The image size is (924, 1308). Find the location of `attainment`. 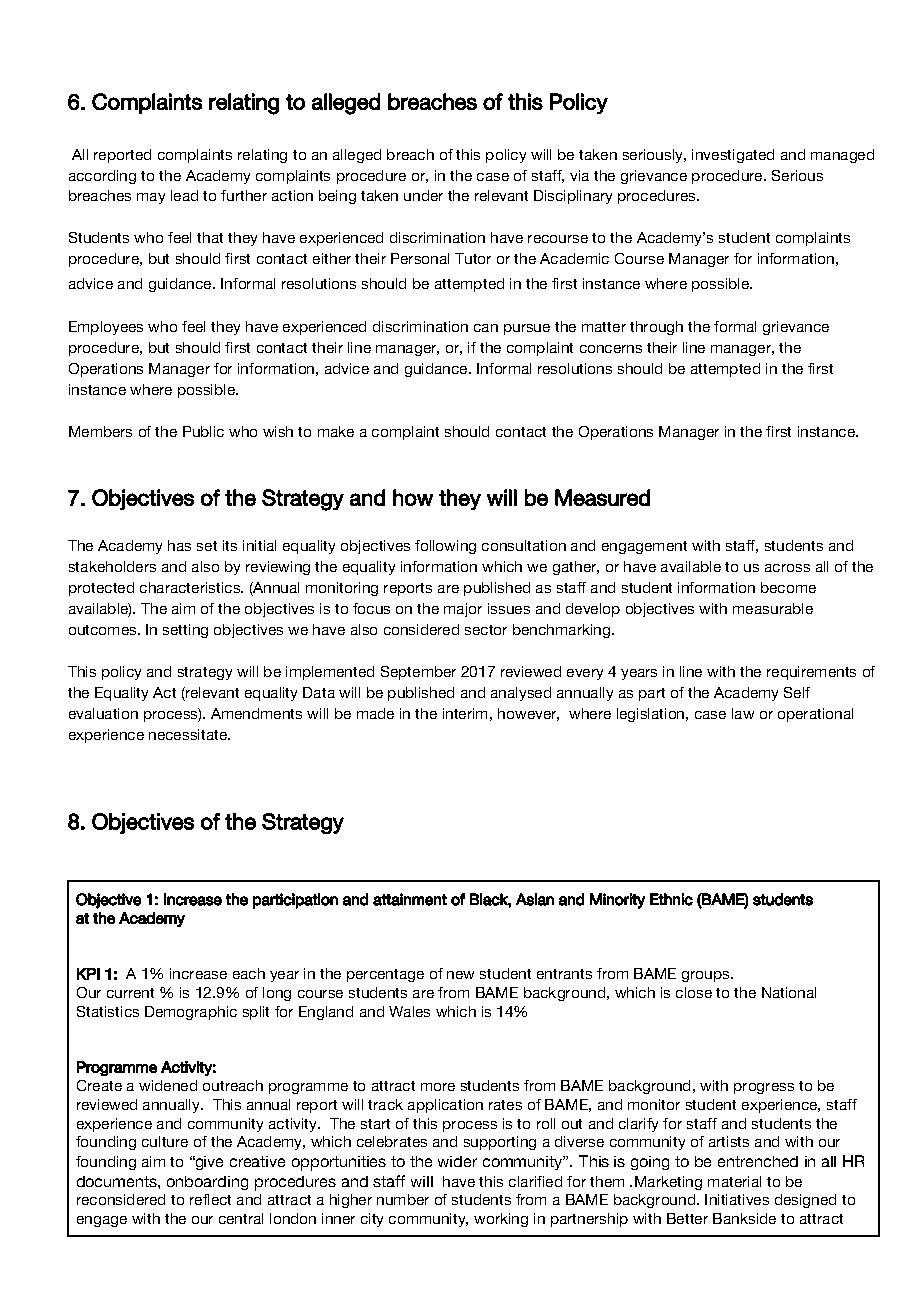

attainment is located at coordinates (410, 899).
